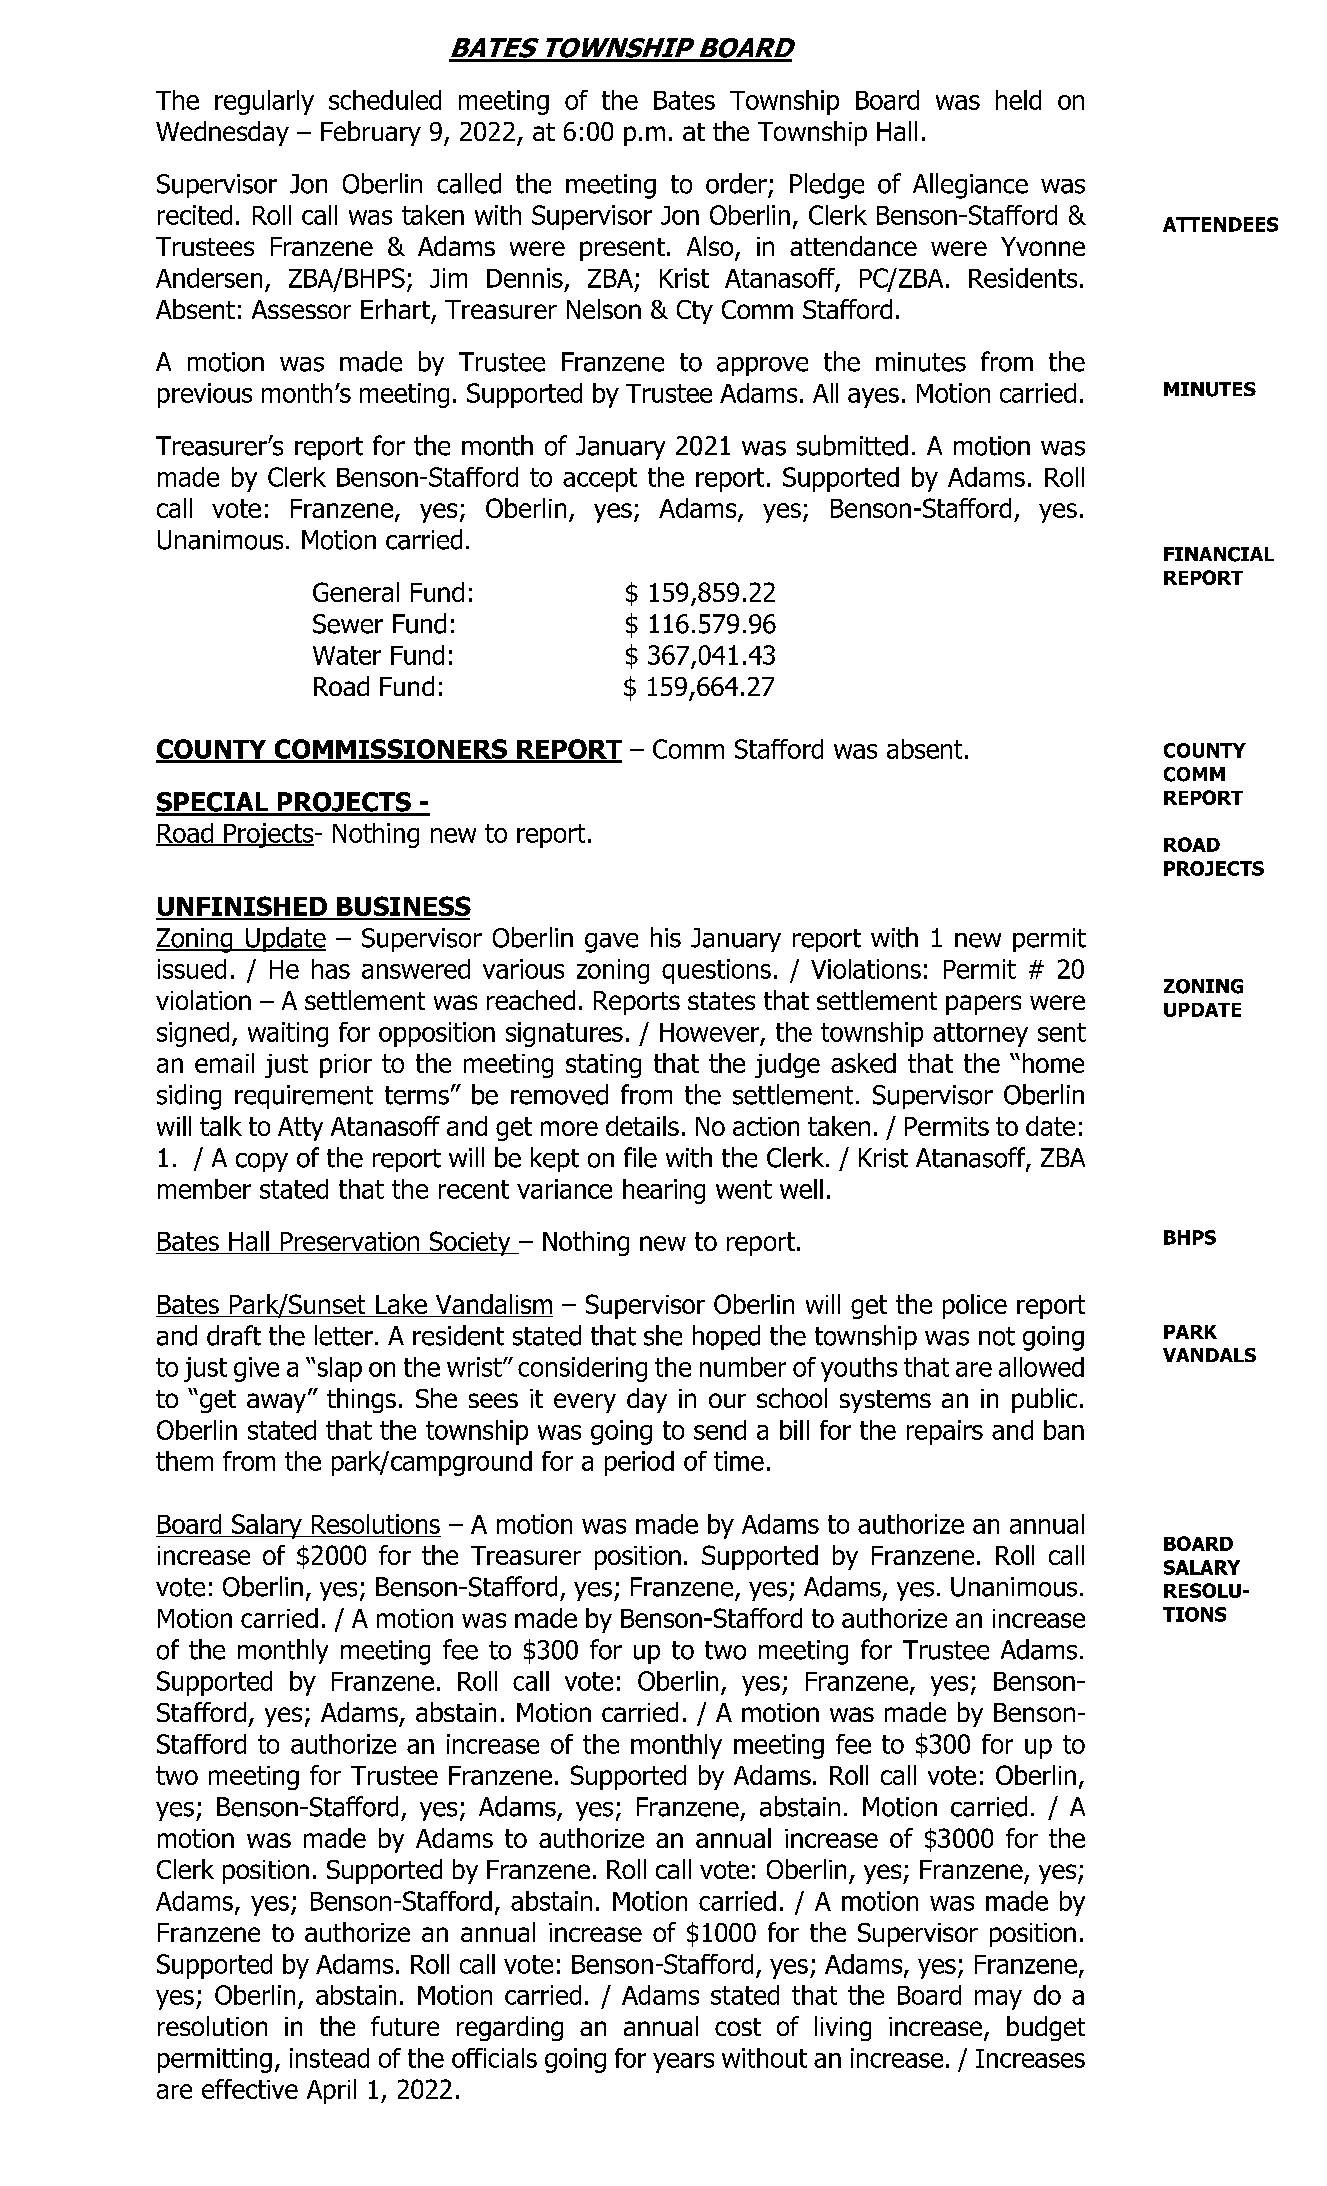  Describe the element at coordinates (738, 2027) in the screenshot. I see `cost` at that location.
